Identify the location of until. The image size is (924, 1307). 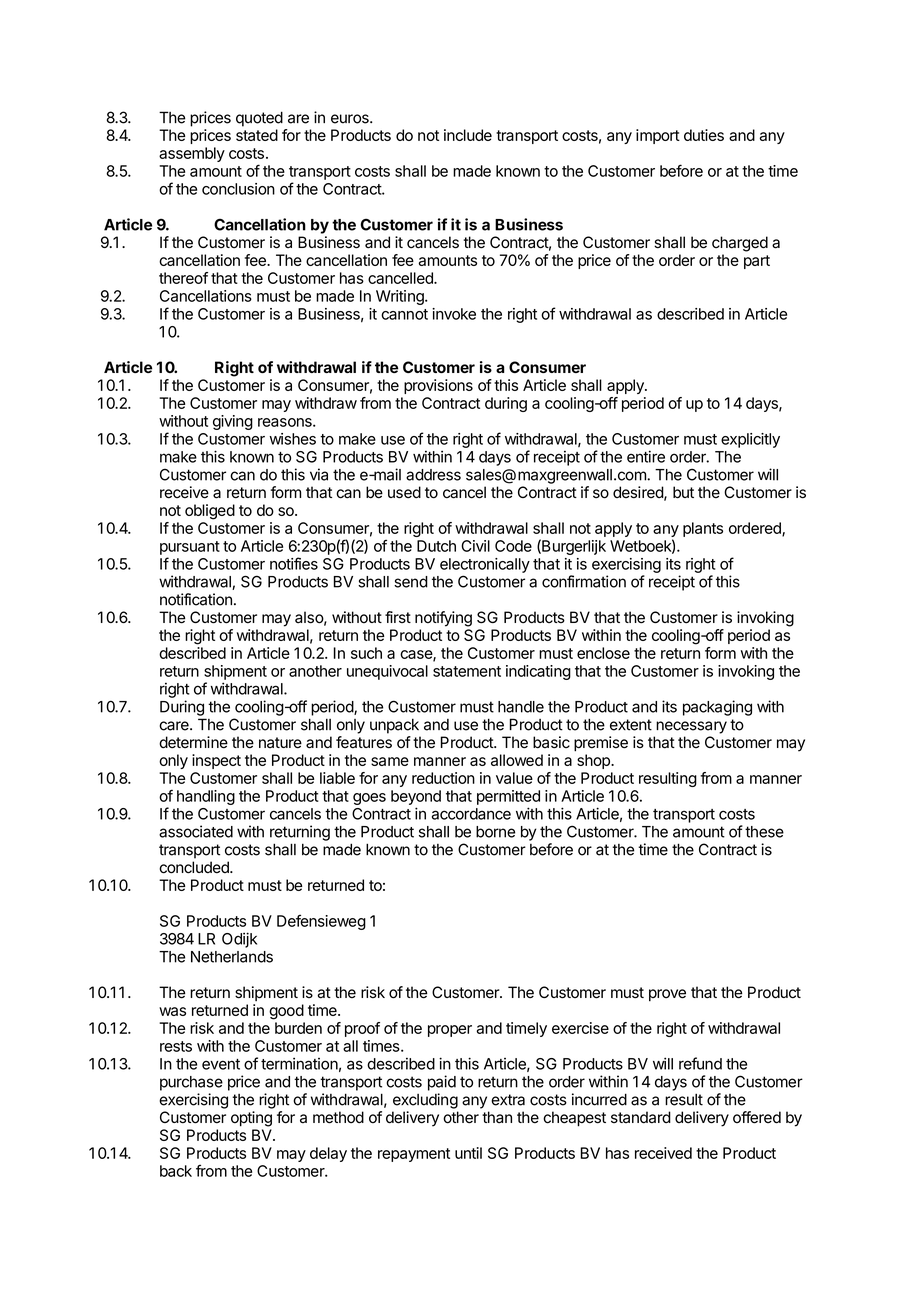
(468, 1153).
